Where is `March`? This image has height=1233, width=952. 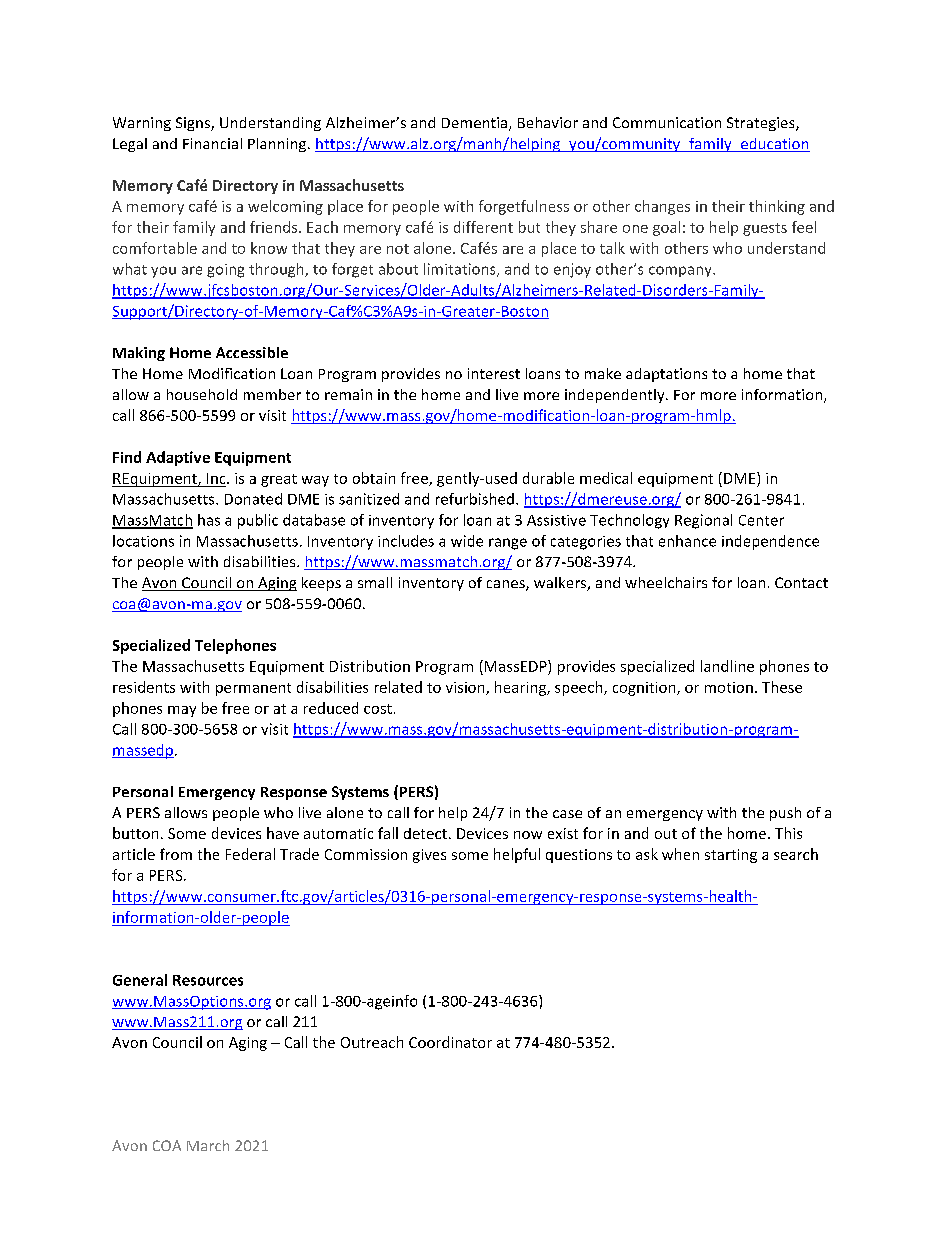
March is located at coordinates (208, 1145).
